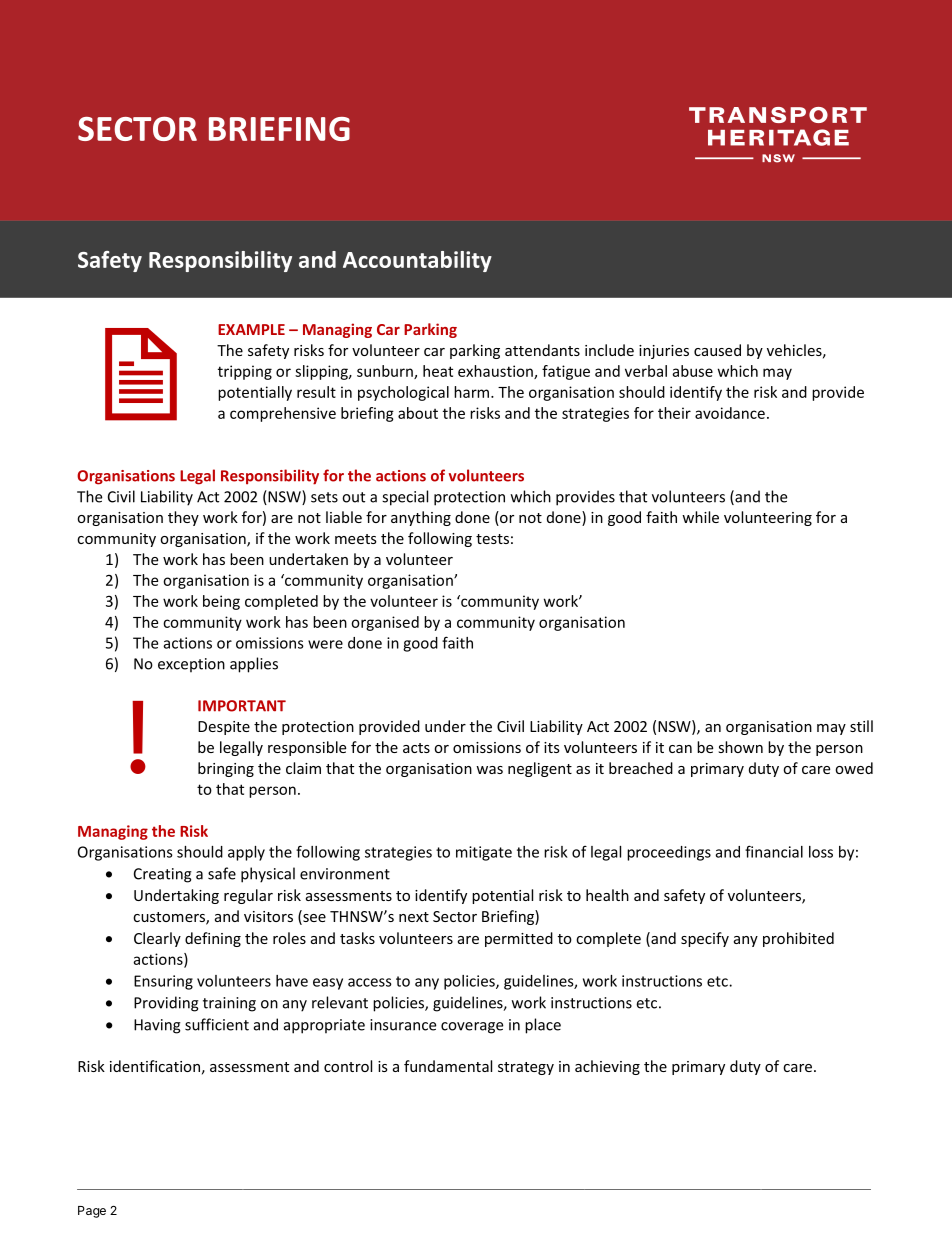  I want to click on shown, so click(740, 747).
